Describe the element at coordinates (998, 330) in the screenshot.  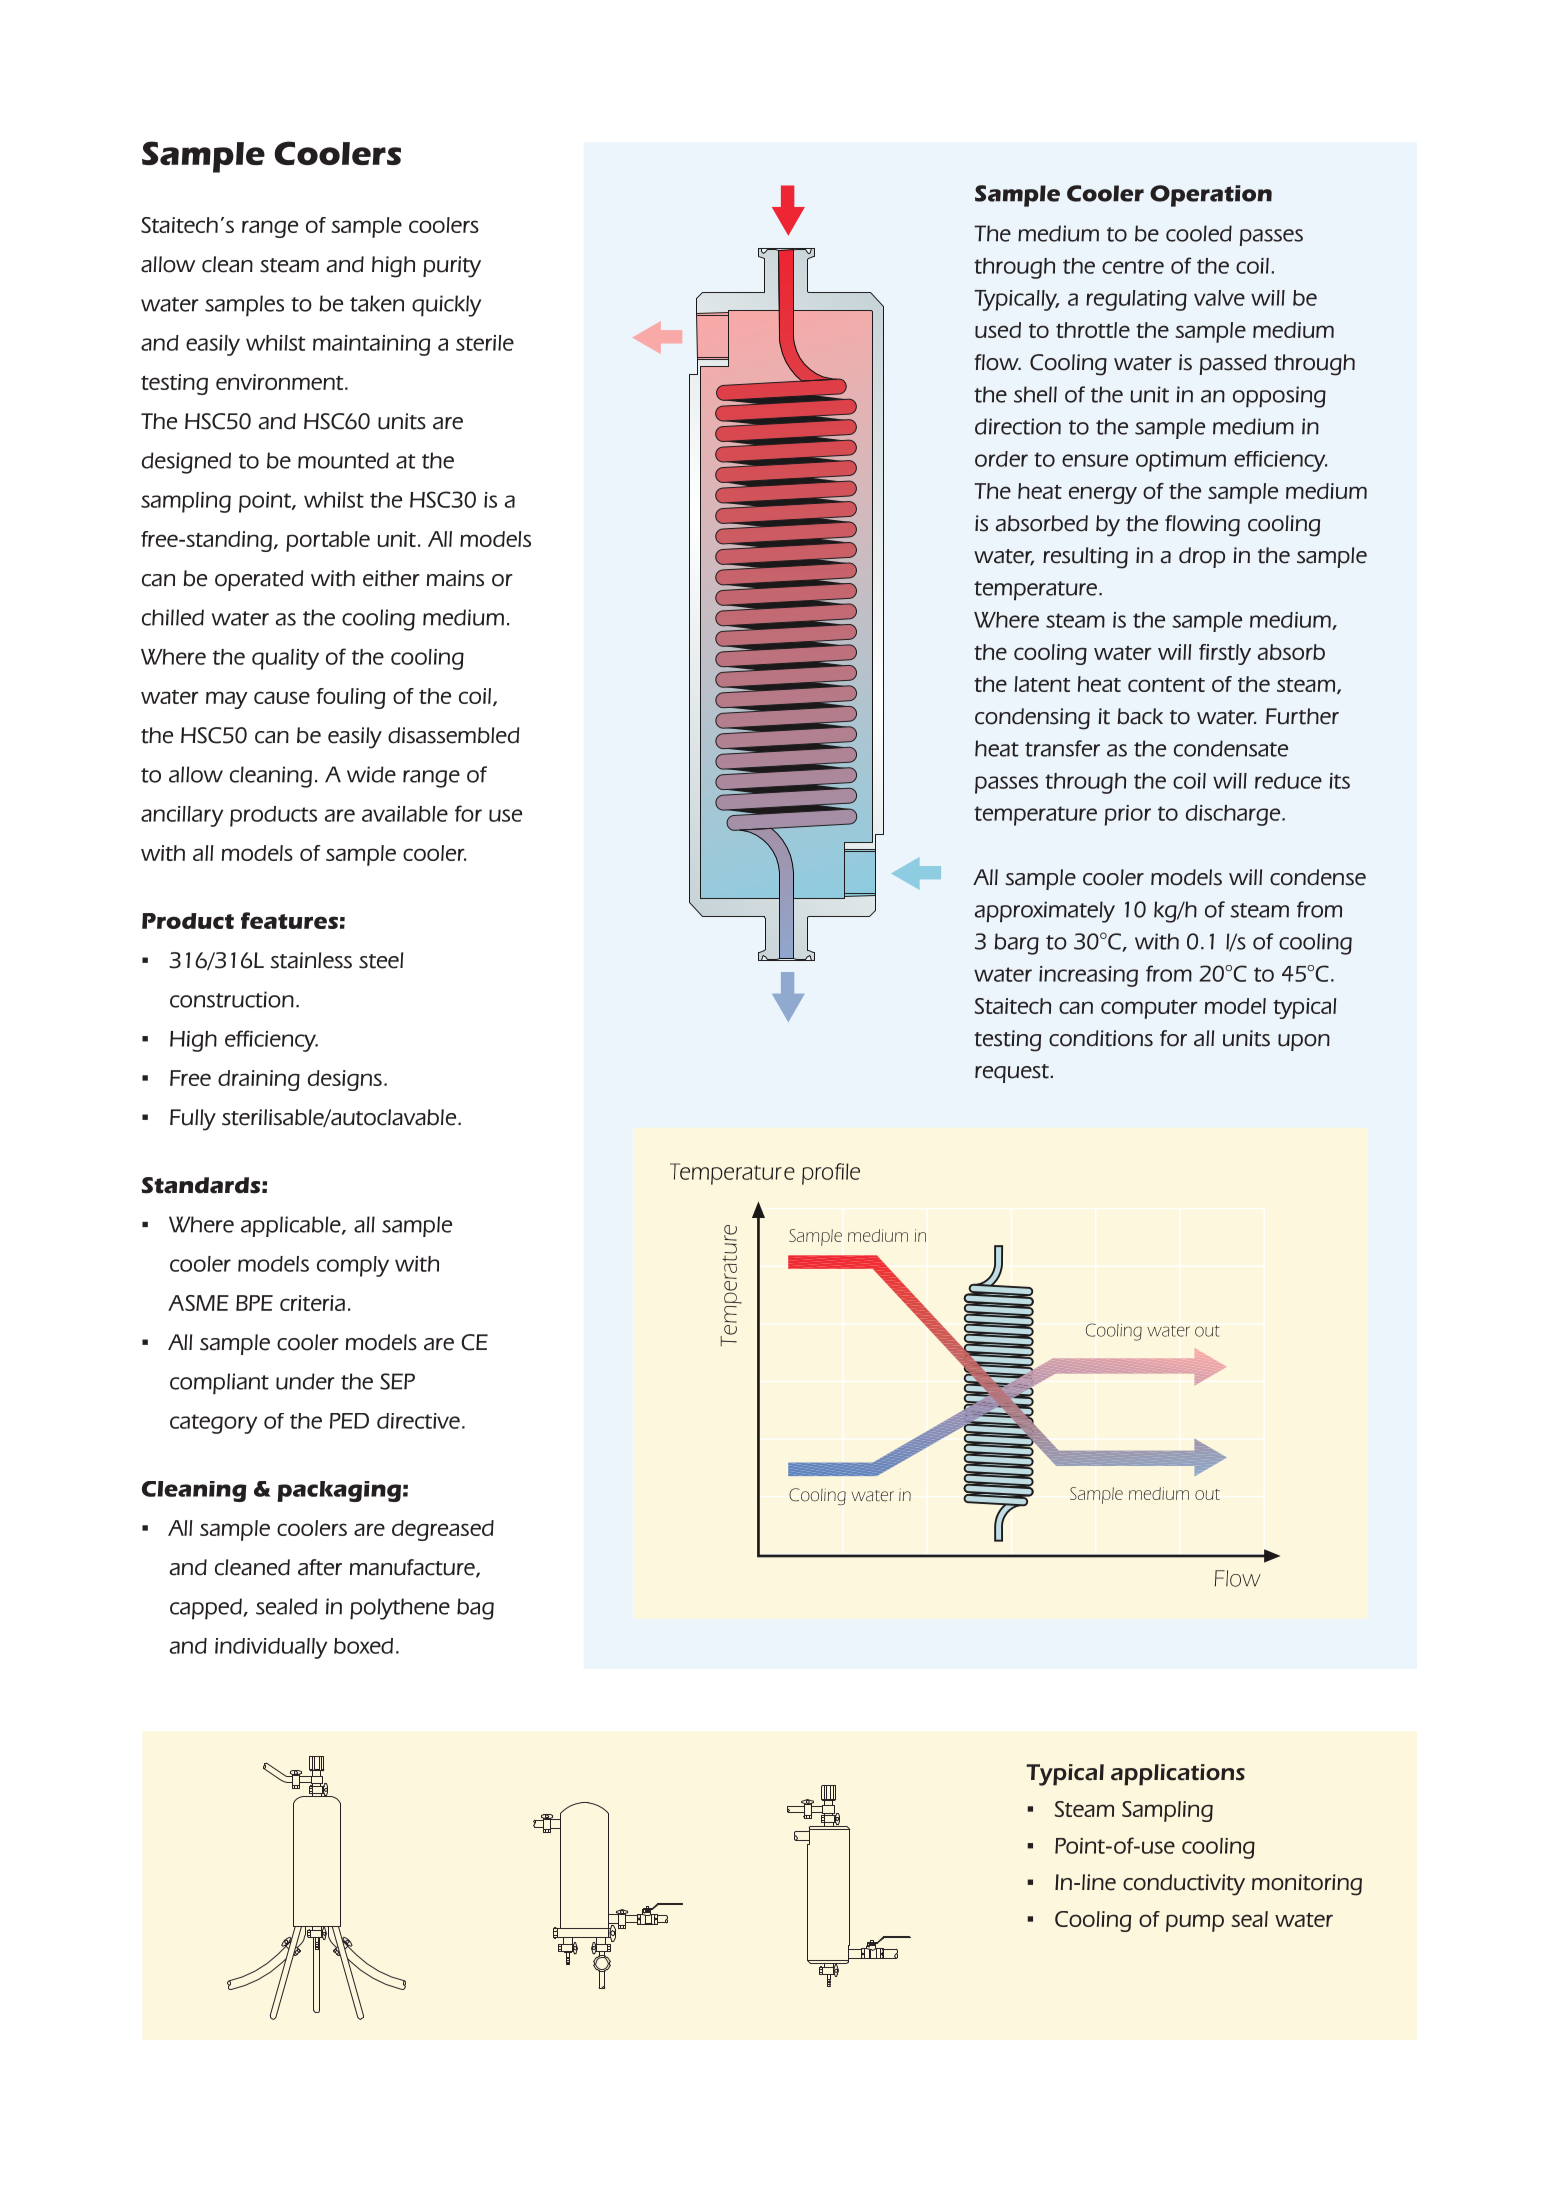
I see `used` at that location.
